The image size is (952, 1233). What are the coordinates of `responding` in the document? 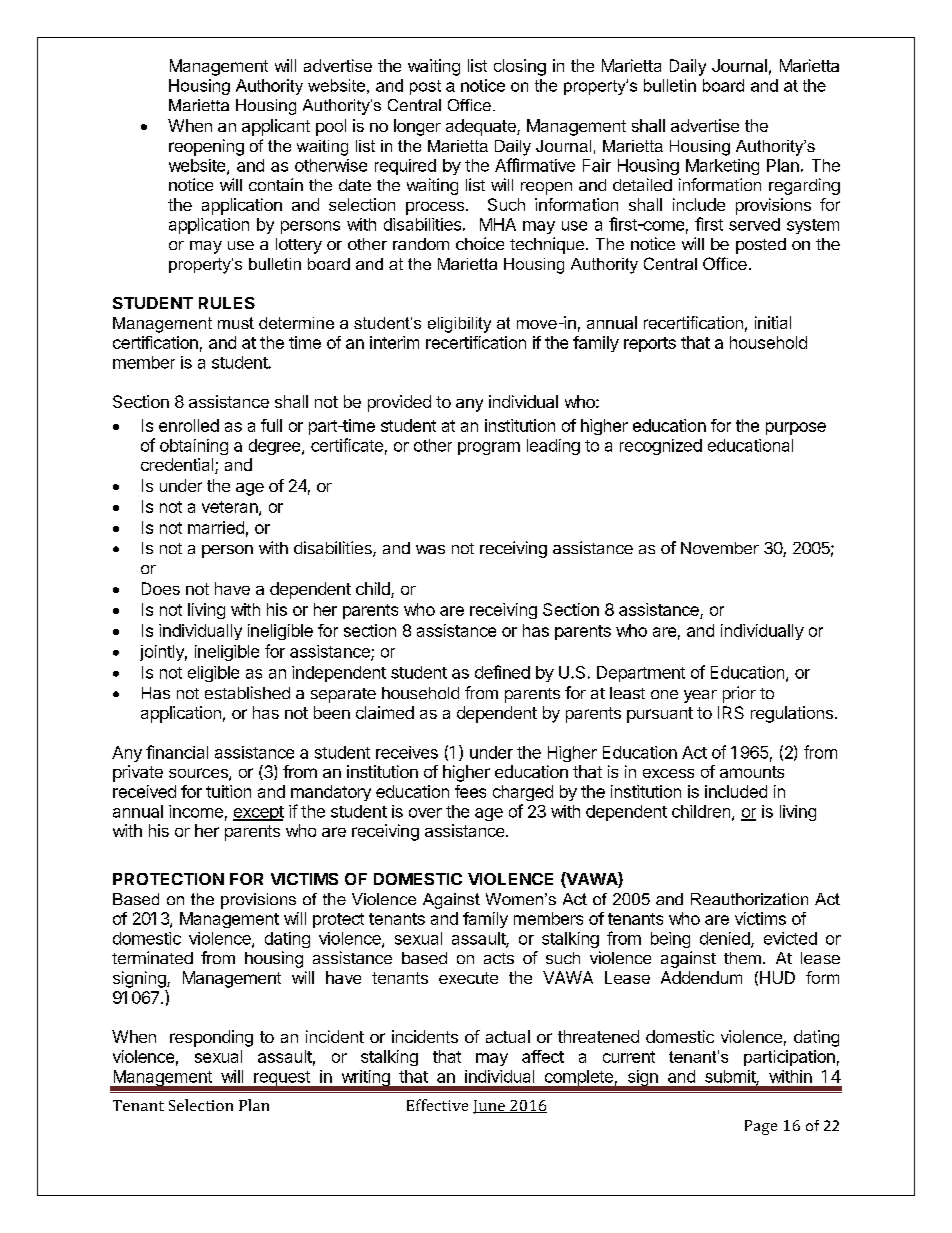 It's located at (211, 1038).
